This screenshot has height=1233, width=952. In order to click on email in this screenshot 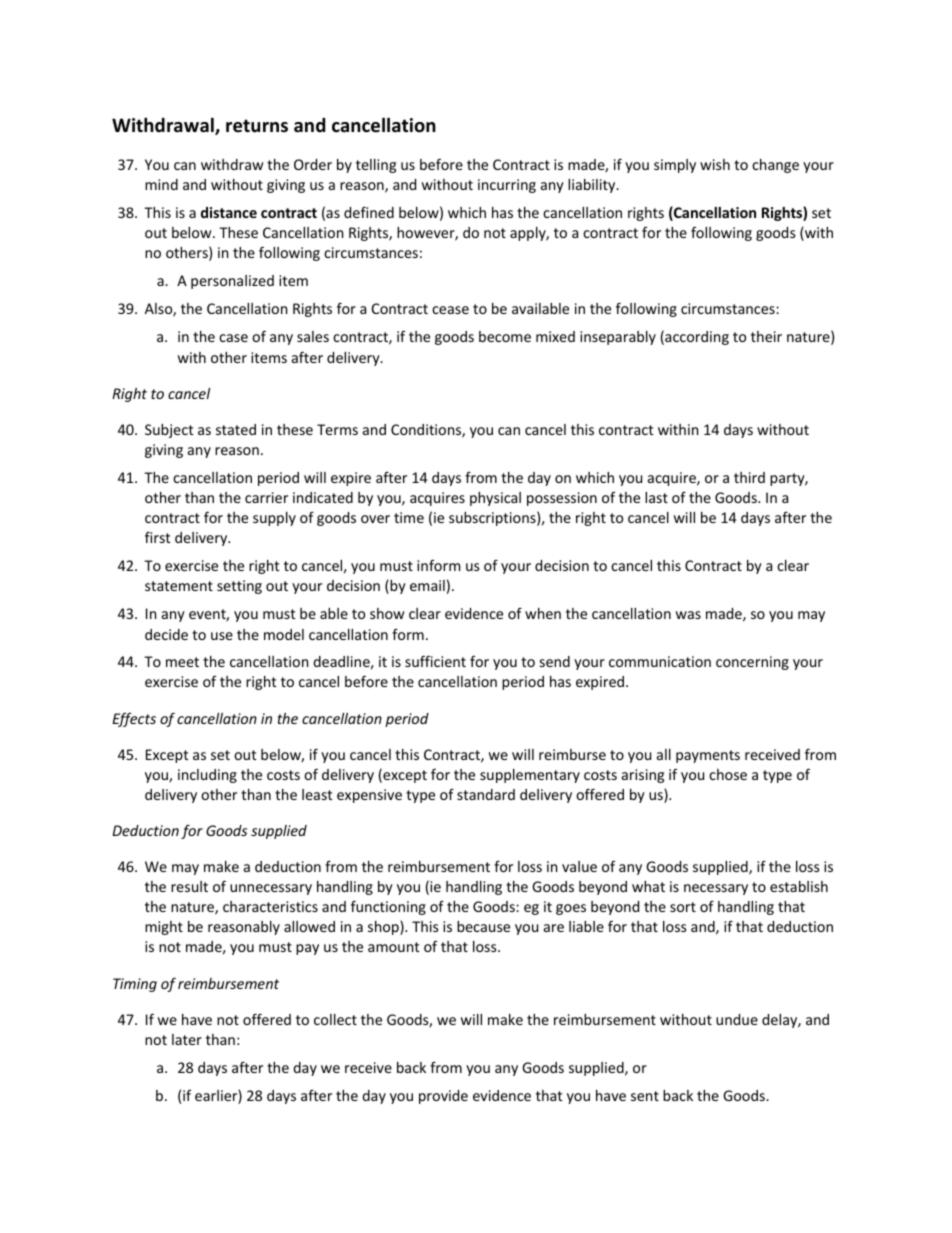, I will do `click(427, 585)`.
